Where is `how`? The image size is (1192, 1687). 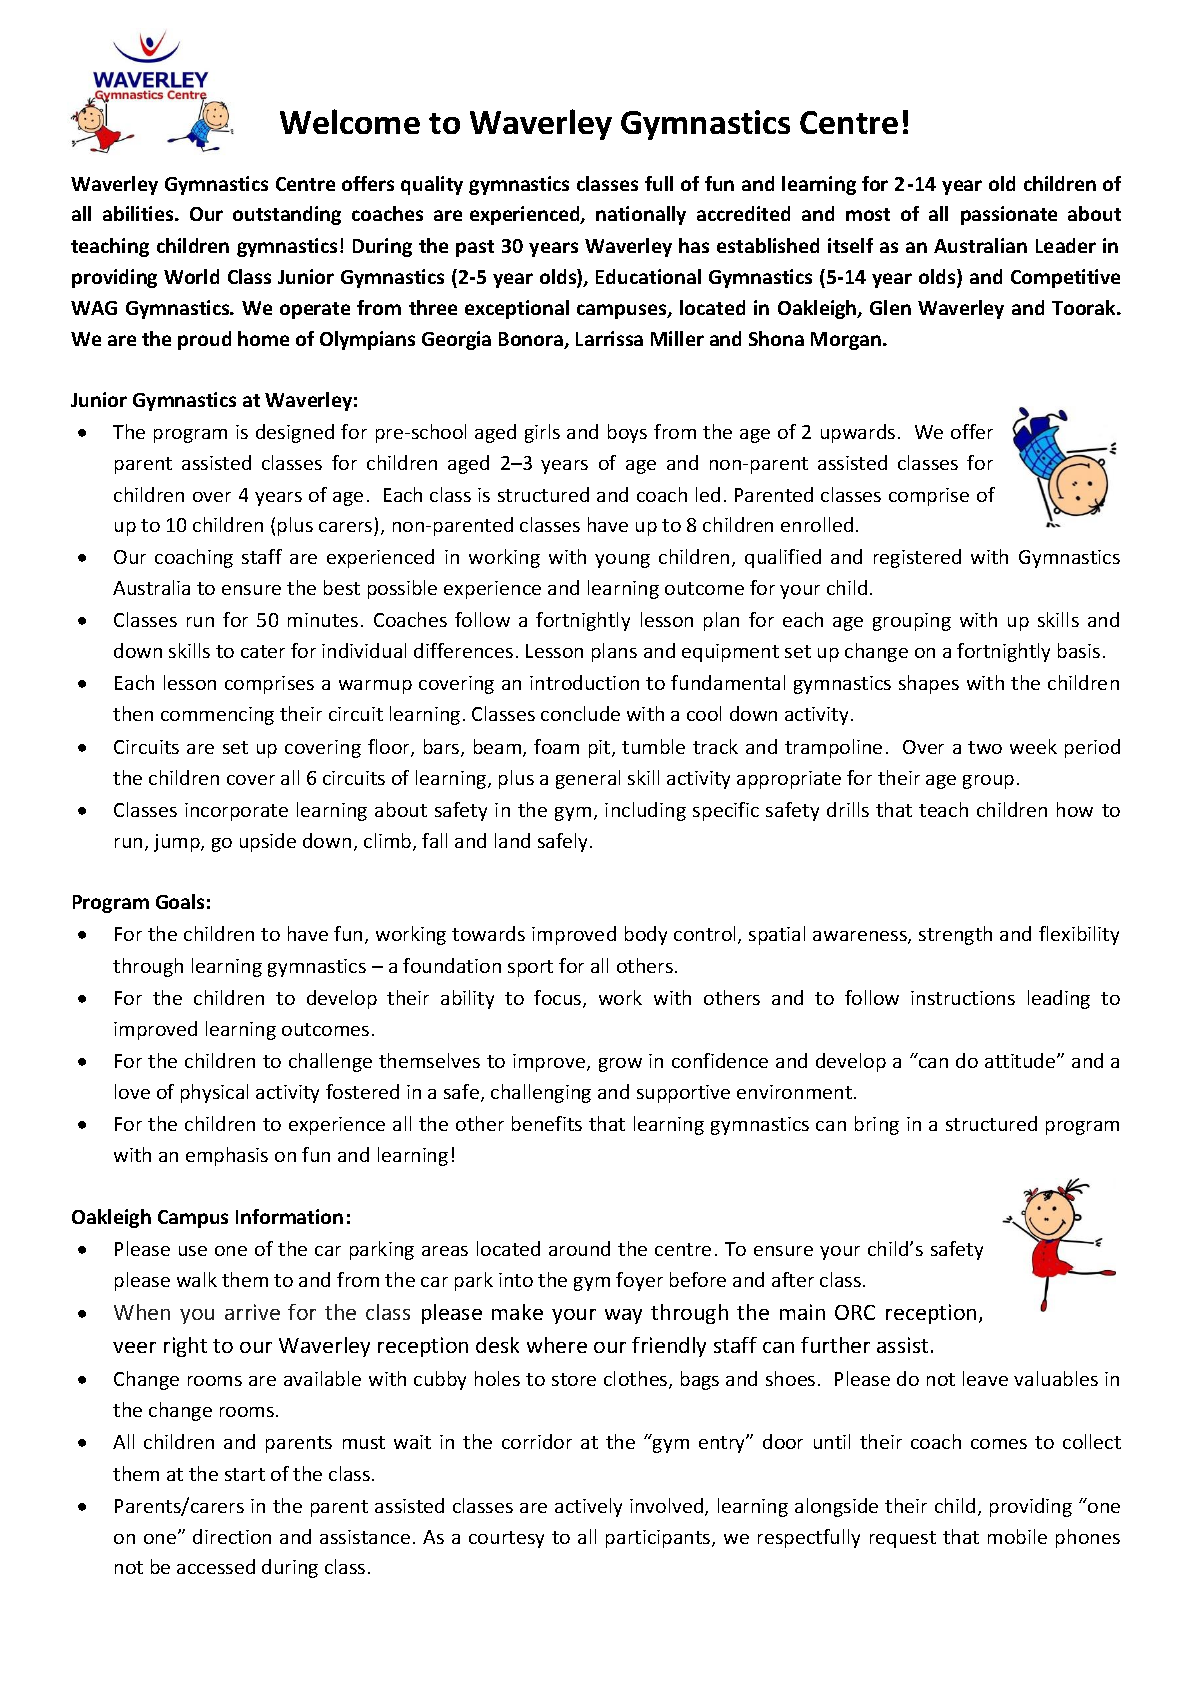 how is located at coordinates (1075, 809).
